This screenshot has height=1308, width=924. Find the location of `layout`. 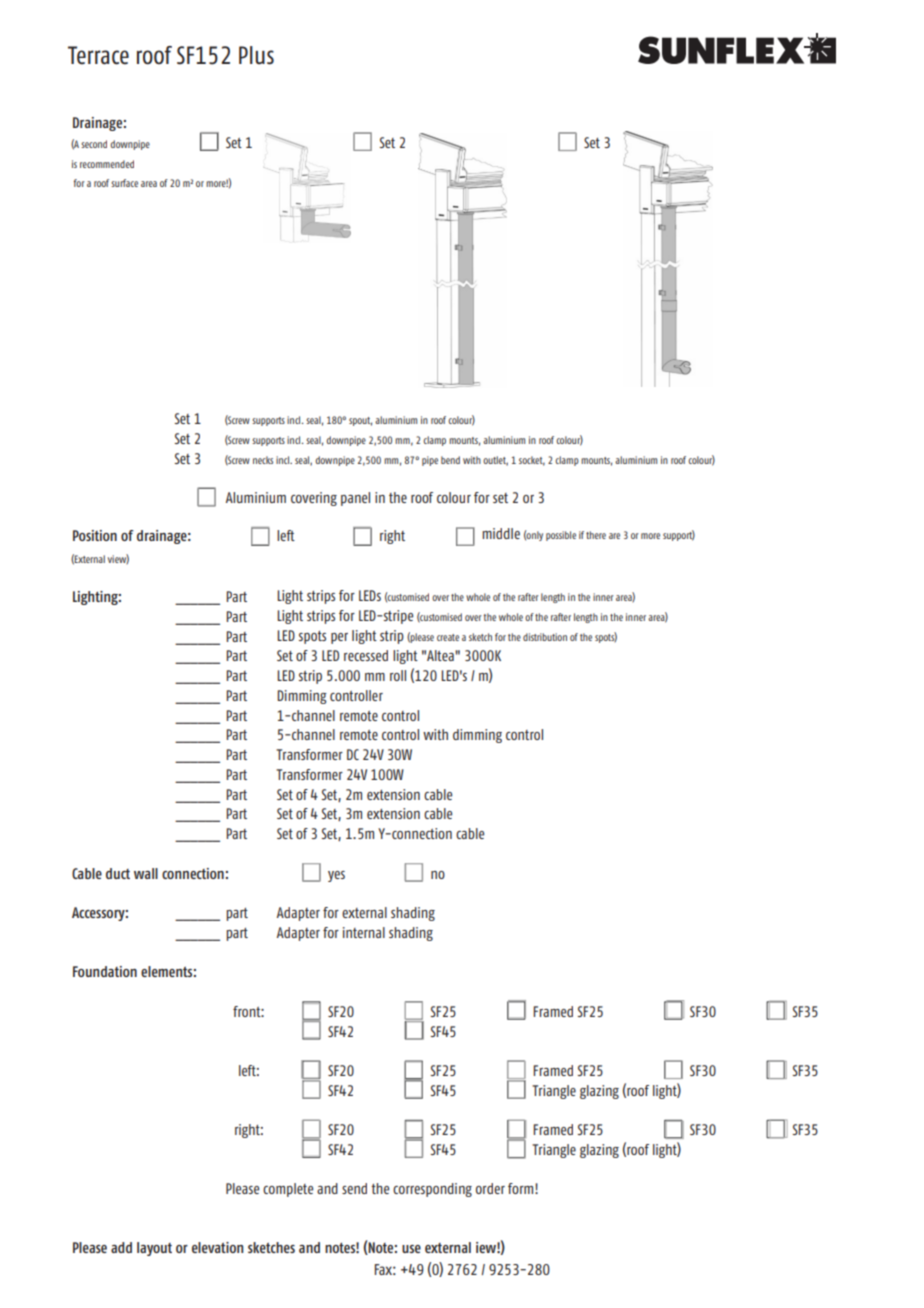

layout is located at coordinates (154, 1249).
